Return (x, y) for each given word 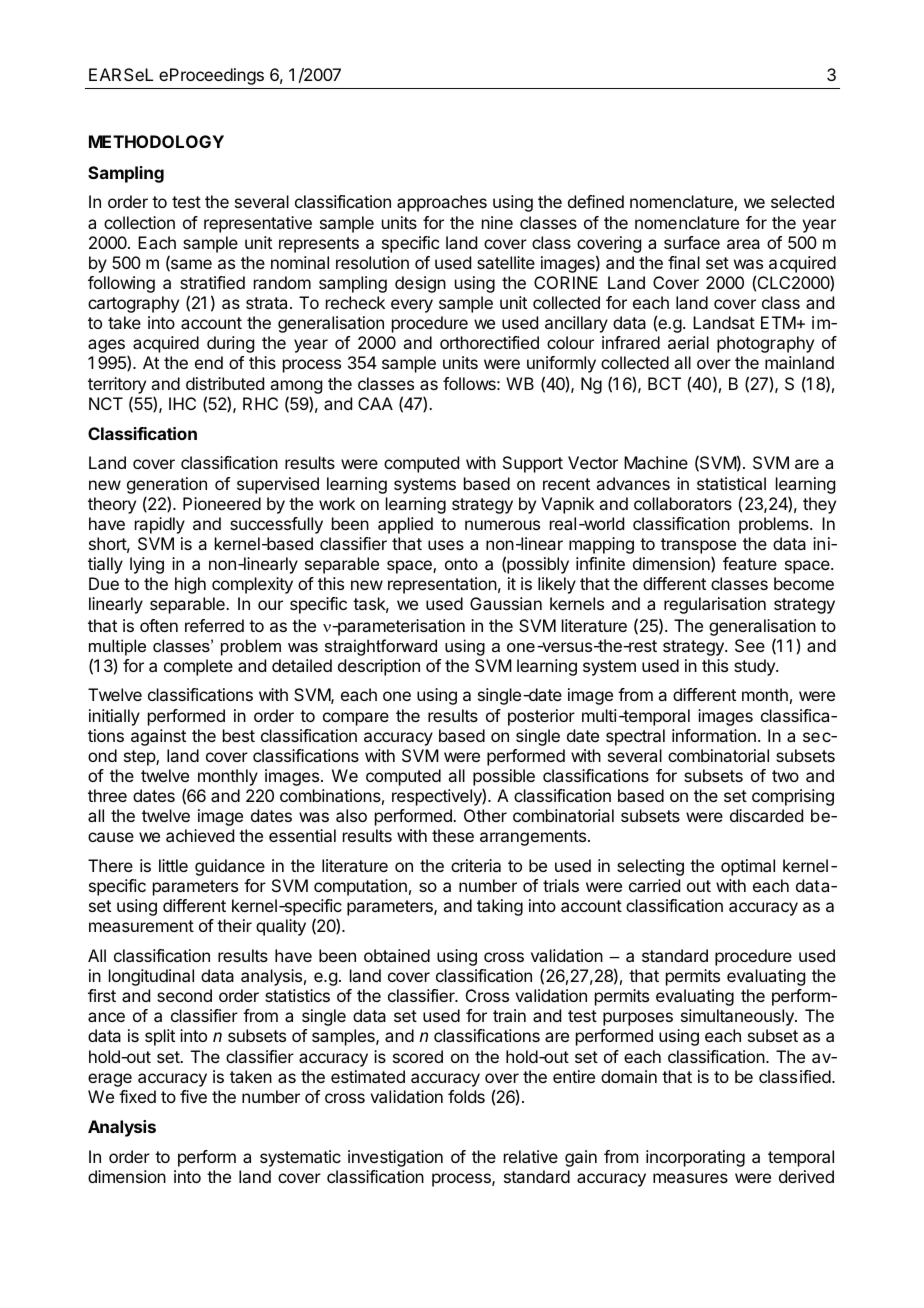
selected (802, 201)
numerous (502, 525)
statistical (731, 483)
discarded (766, 815)
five (193, 1096)
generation (167, 485)
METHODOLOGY (156, 141)
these (453, 835)
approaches (442, 203)
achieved (200, 835)
